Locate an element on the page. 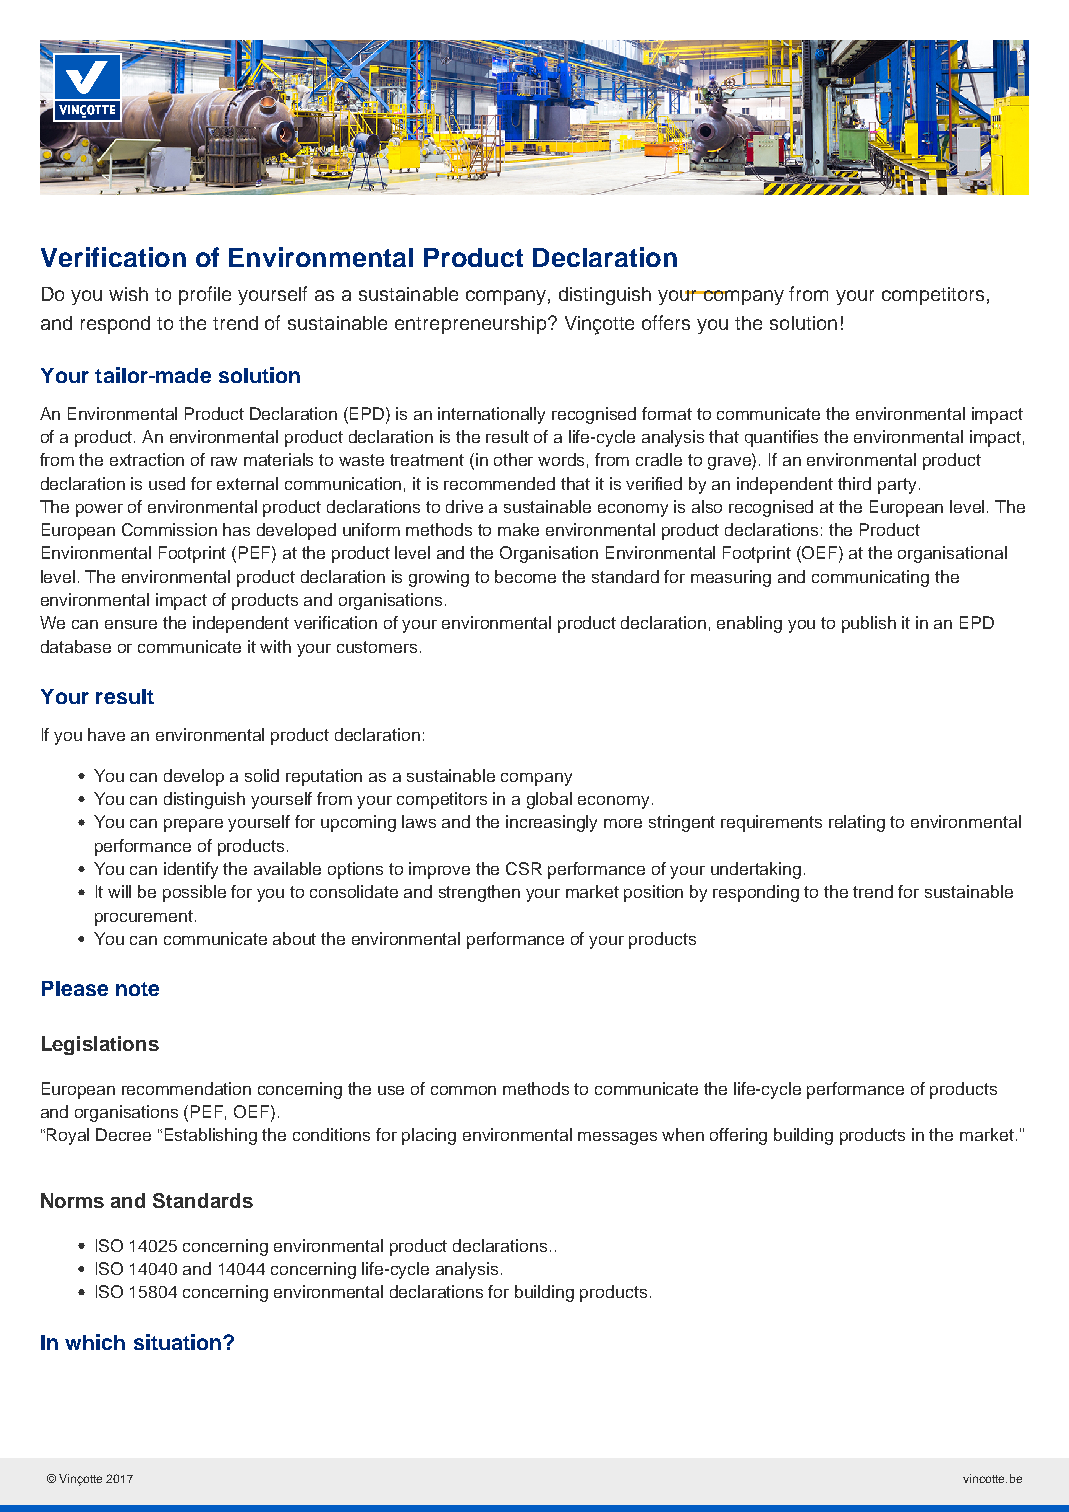 The height and width of the document is (1512, 1069). strengthen is located at coordinates (479, 893).
